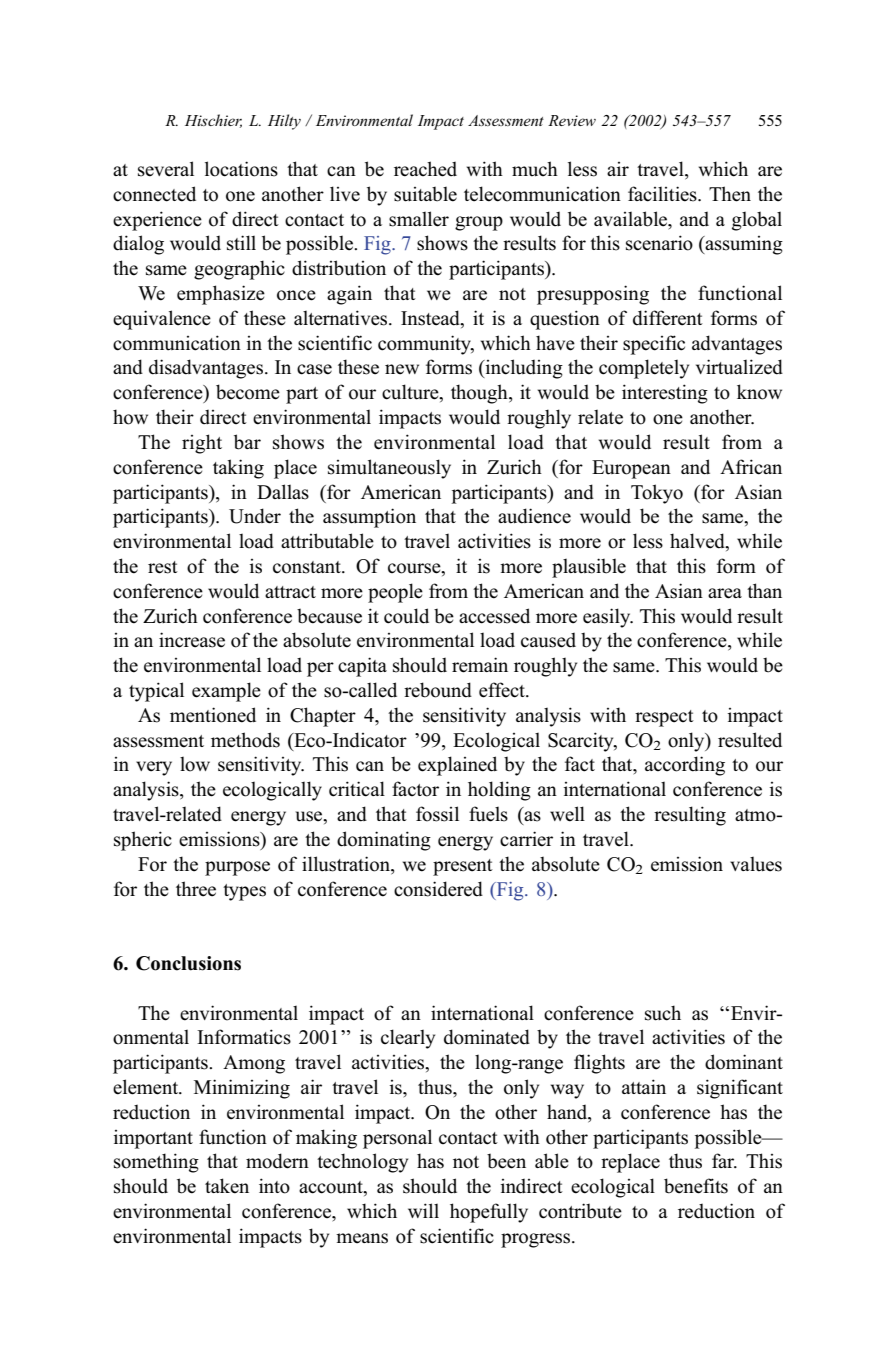 The height and width of the screenshot is (1345, 896). What do you see at coordinates (241, 169) in the screenshot?
I see `locations` at bounding box center [241, 169].
